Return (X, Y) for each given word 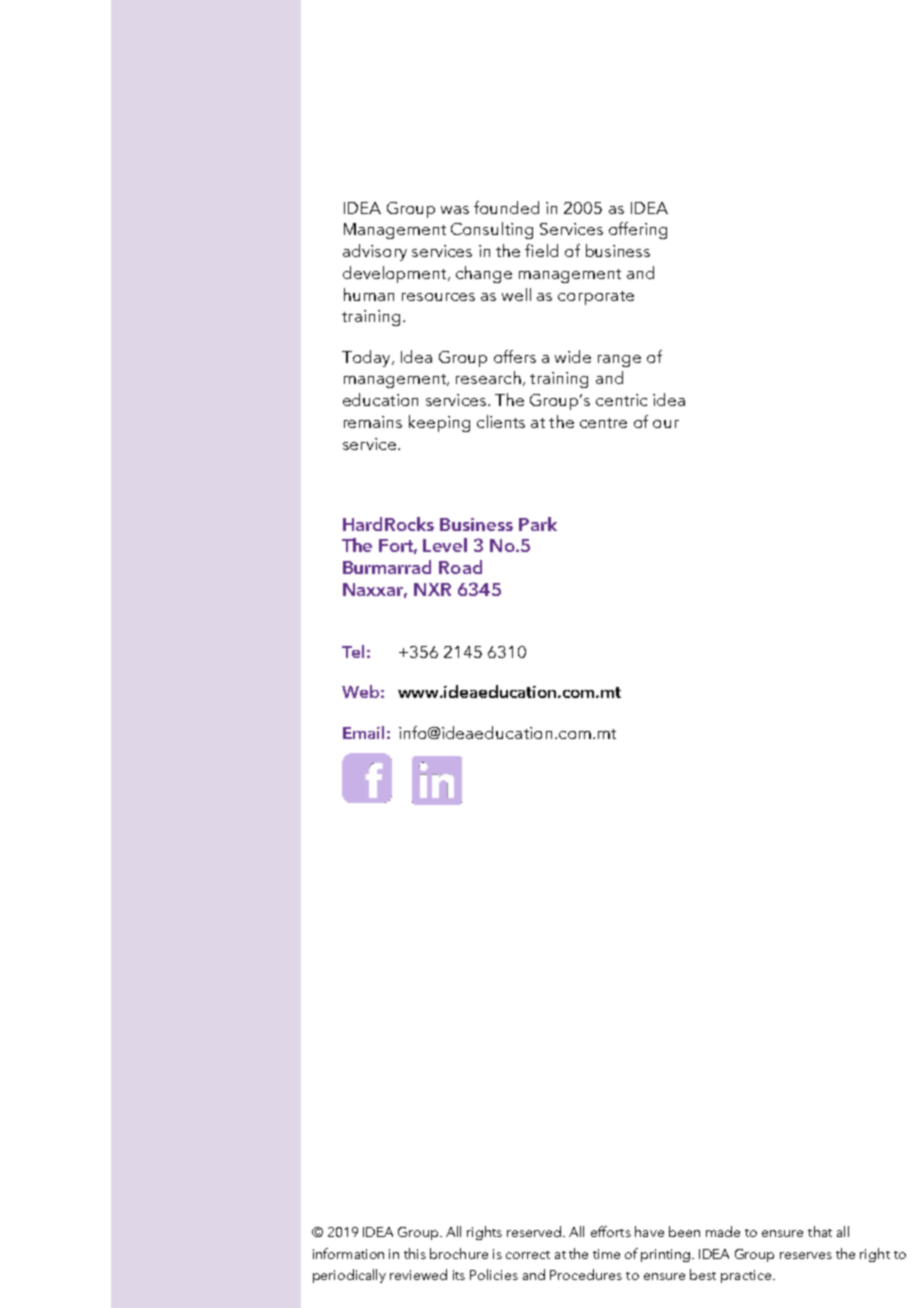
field (541, 250)
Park (538, 524)
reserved (535, 1231)
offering (638, 230)
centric (621, 400)
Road (460, 567)
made (723, 1231)
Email (363, 732)
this (415, 1253)
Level (445, 545)
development (396, 274)
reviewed (418, 1274)
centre (603, 423)
